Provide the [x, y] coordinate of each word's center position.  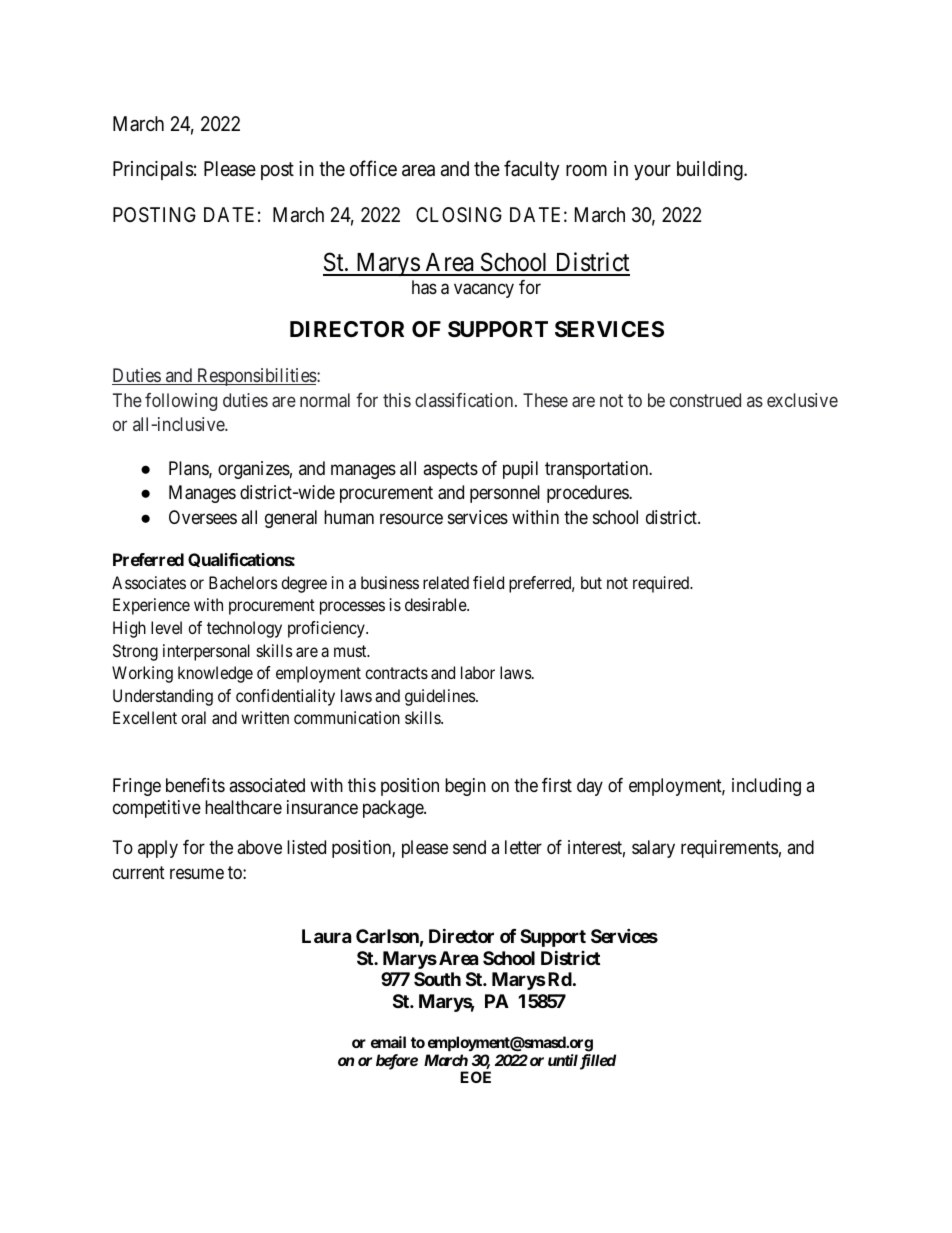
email [388, 1042]
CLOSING [459, 214]
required [662, 584]
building [711, 171]
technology [244, 629]
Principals [153, 170]
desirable [436, 604]
